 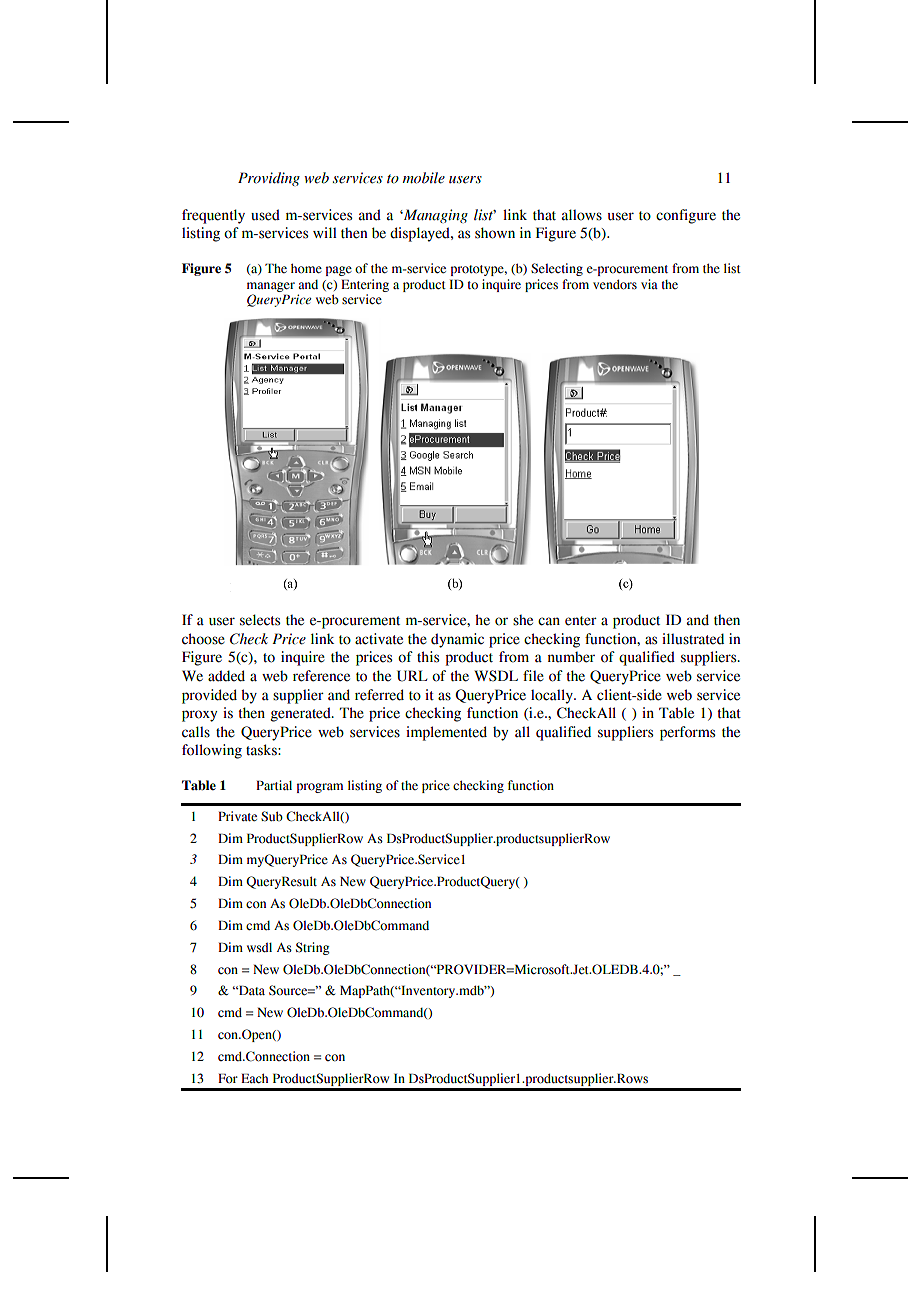 I want to click on Sub, so click(x=272, y=816).
